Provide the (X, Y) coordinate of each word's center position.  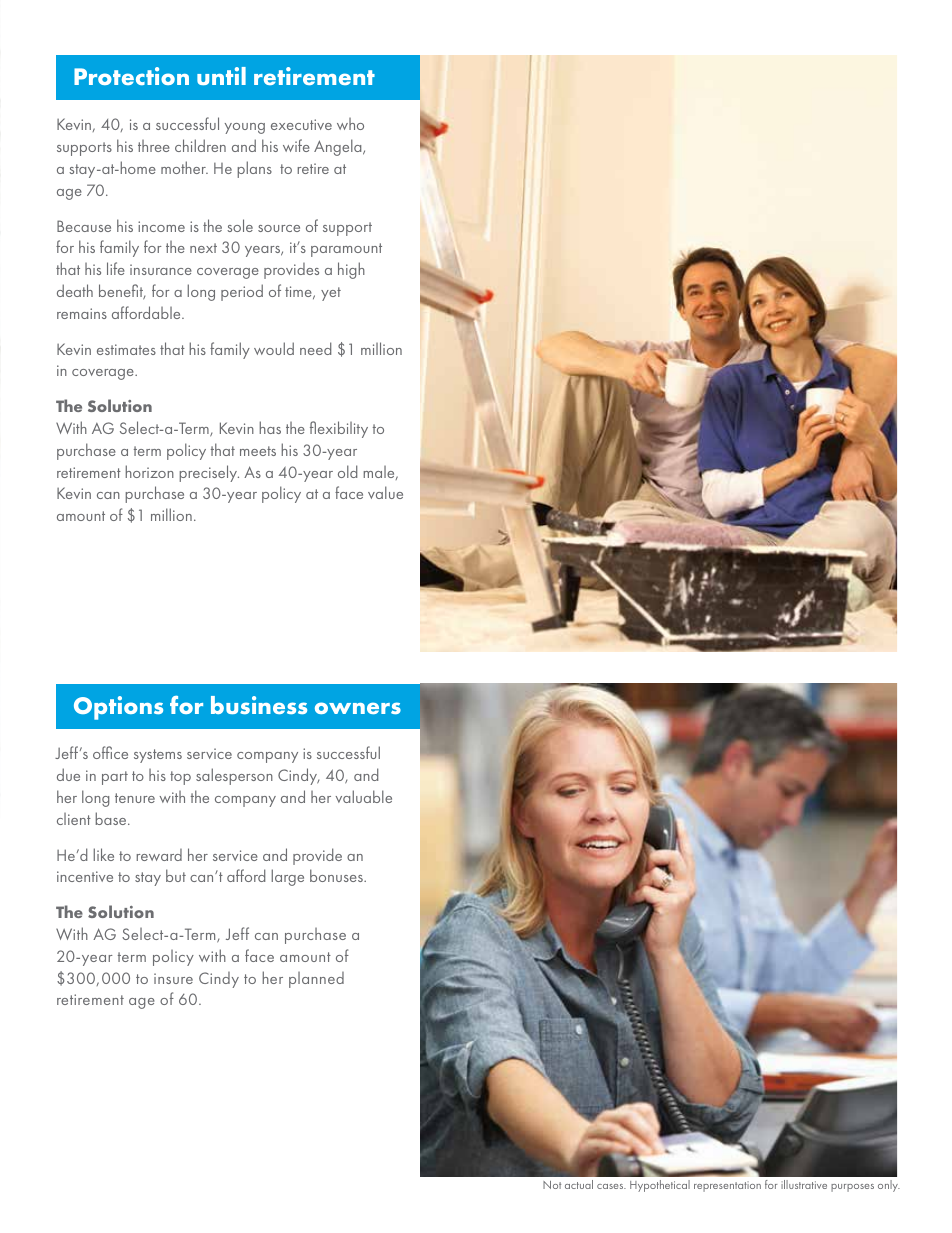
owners (358, 708)
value (385, 492)
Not (552, 1185)
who (350, 124)
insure (173, 978)
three (154, 146)
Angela (339, 147)
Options (118, 708)
